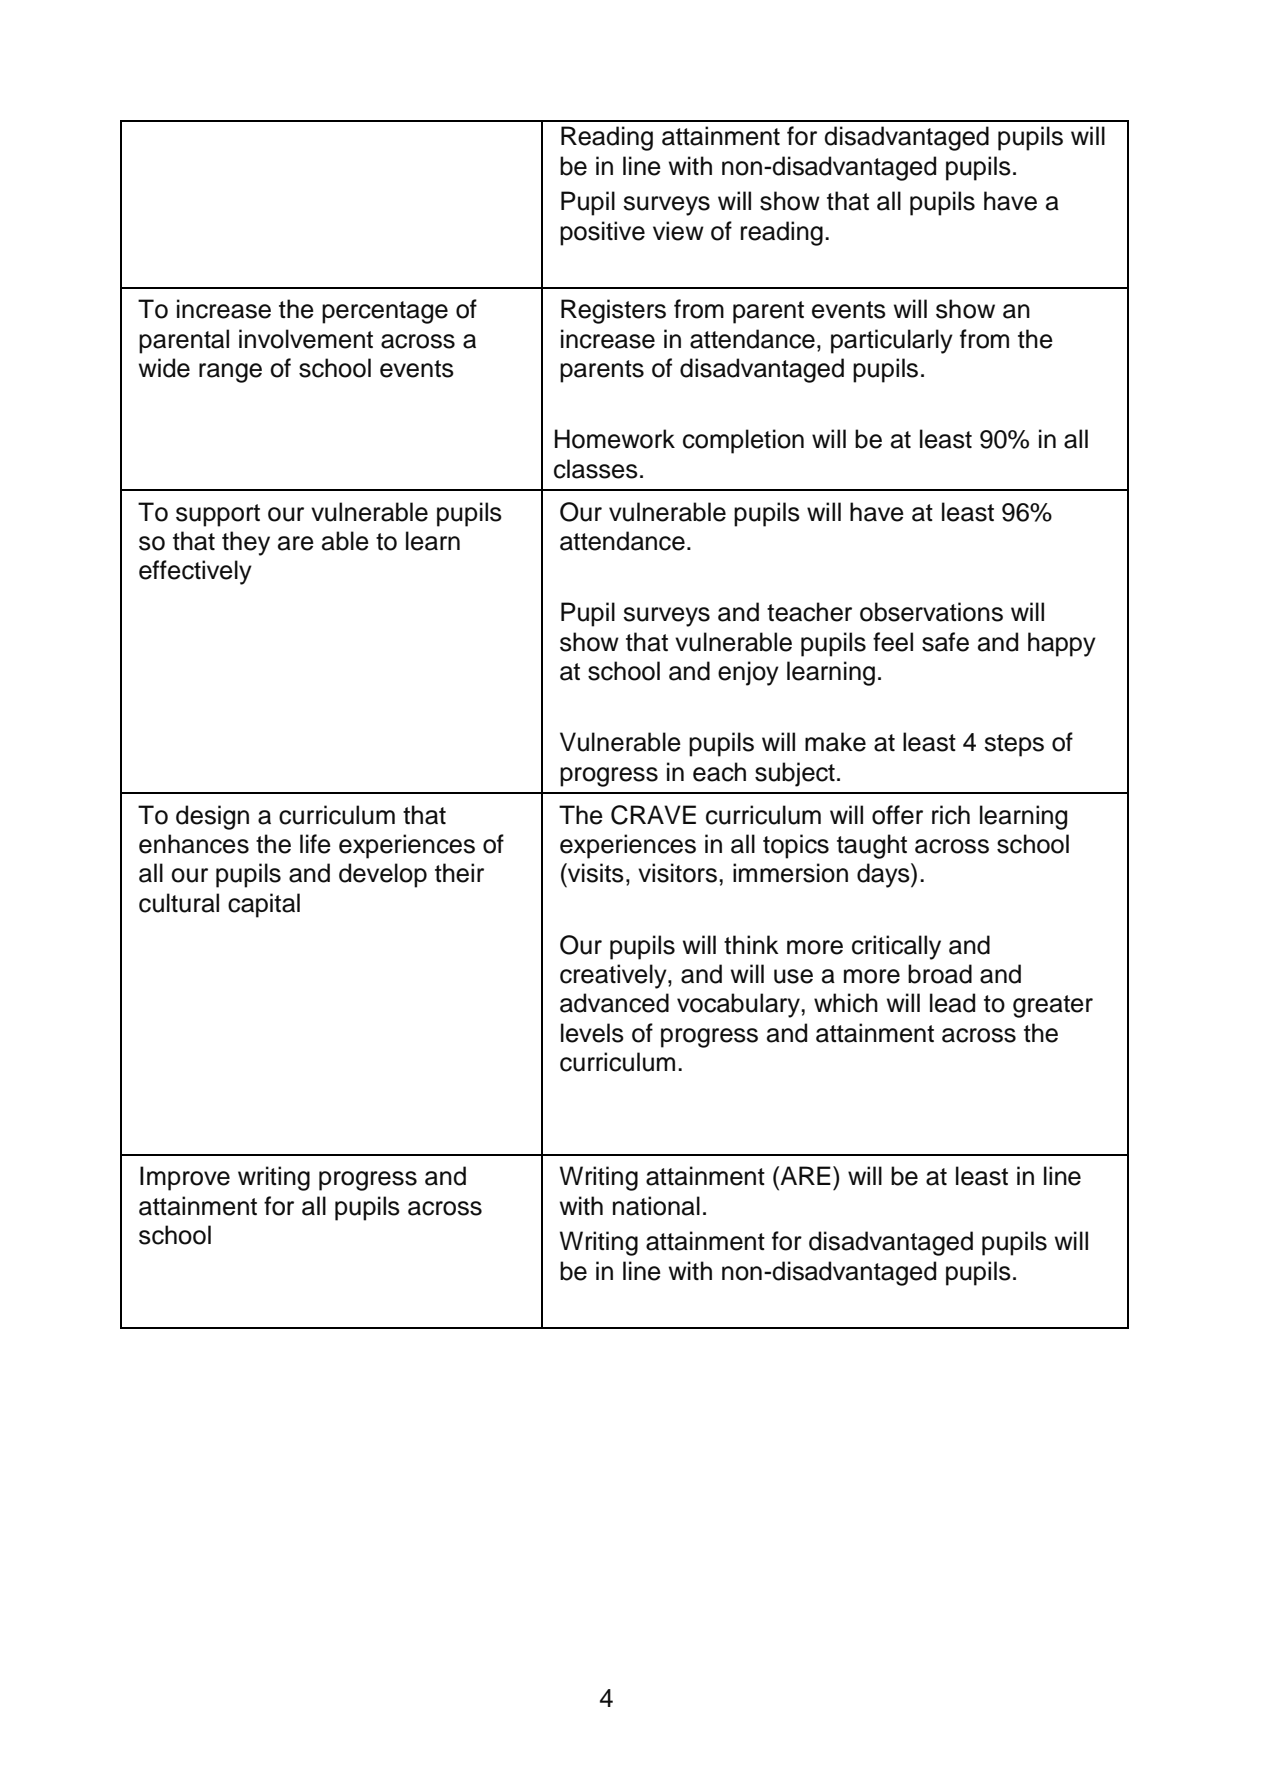 The width and height of the page is (1264, 1788). Describe the element at coordinates (1014, 745) in the page. I see `steps` at that location.
